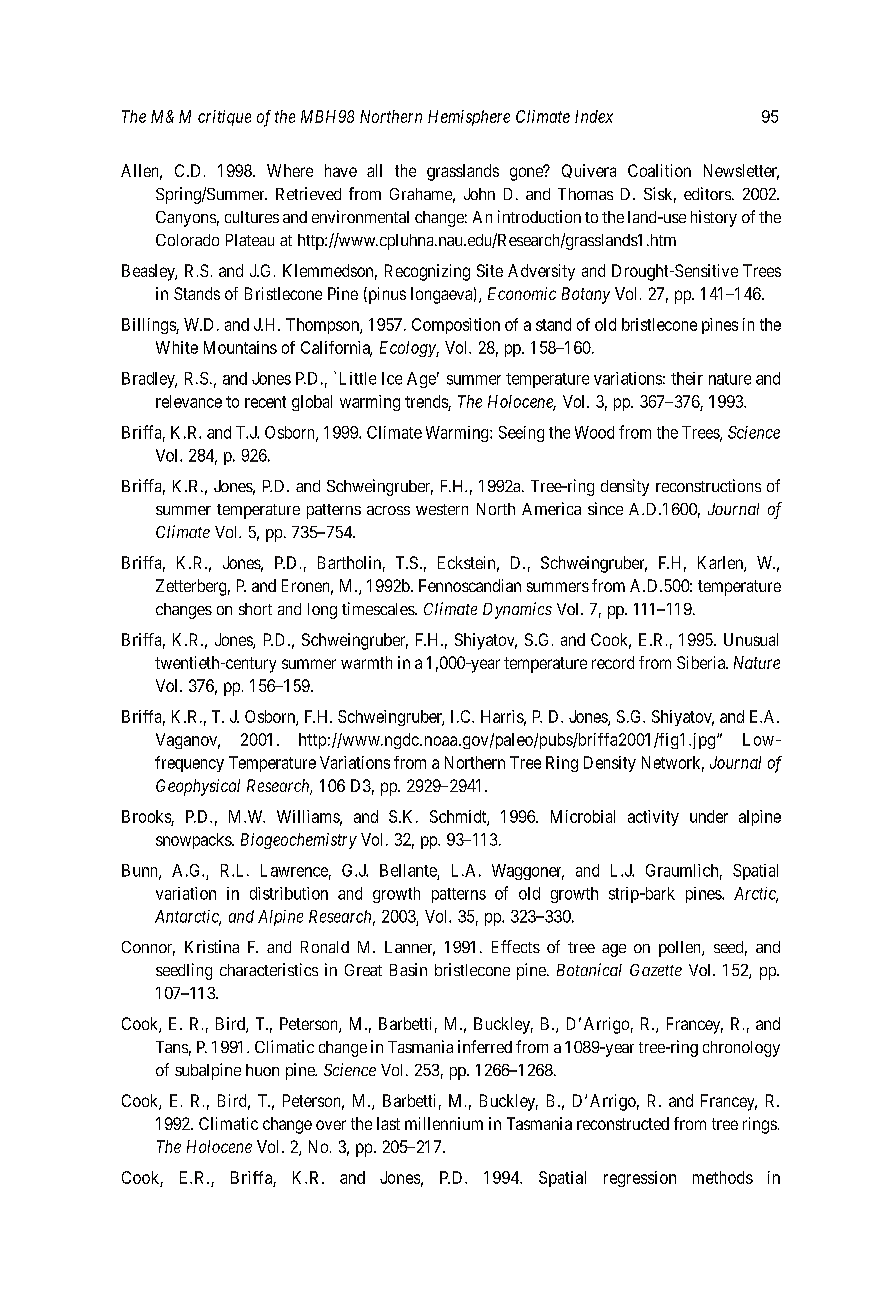 Image resolution: width=896 pixels, height=1316 pixels. What do you see at coordinates (442, 509) in the screenshot?
I see `western` at bounding box center [442, 509].
